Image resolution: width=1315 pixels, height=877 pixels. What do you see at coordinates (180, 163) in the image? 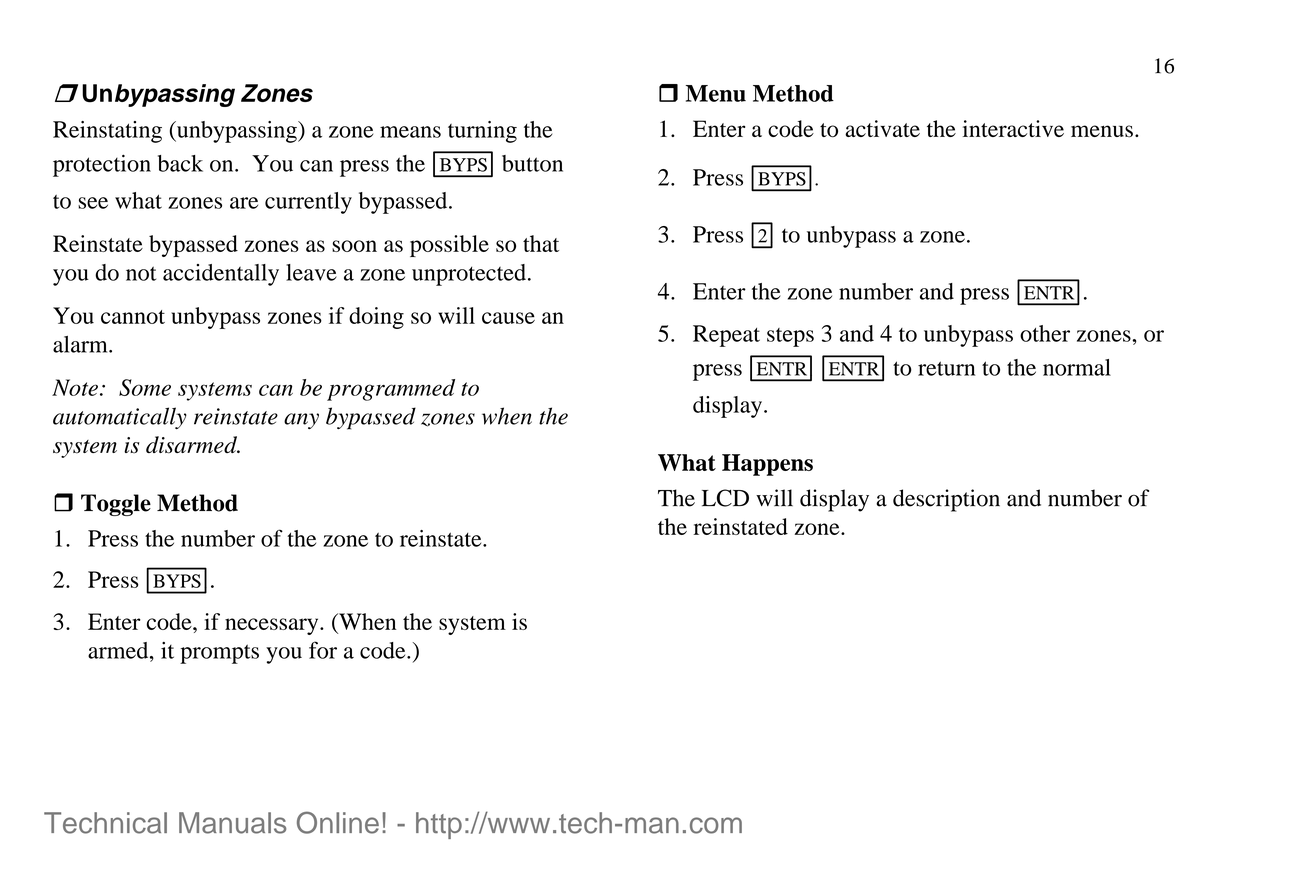
I see `back` at bounding box center [180, 163].
